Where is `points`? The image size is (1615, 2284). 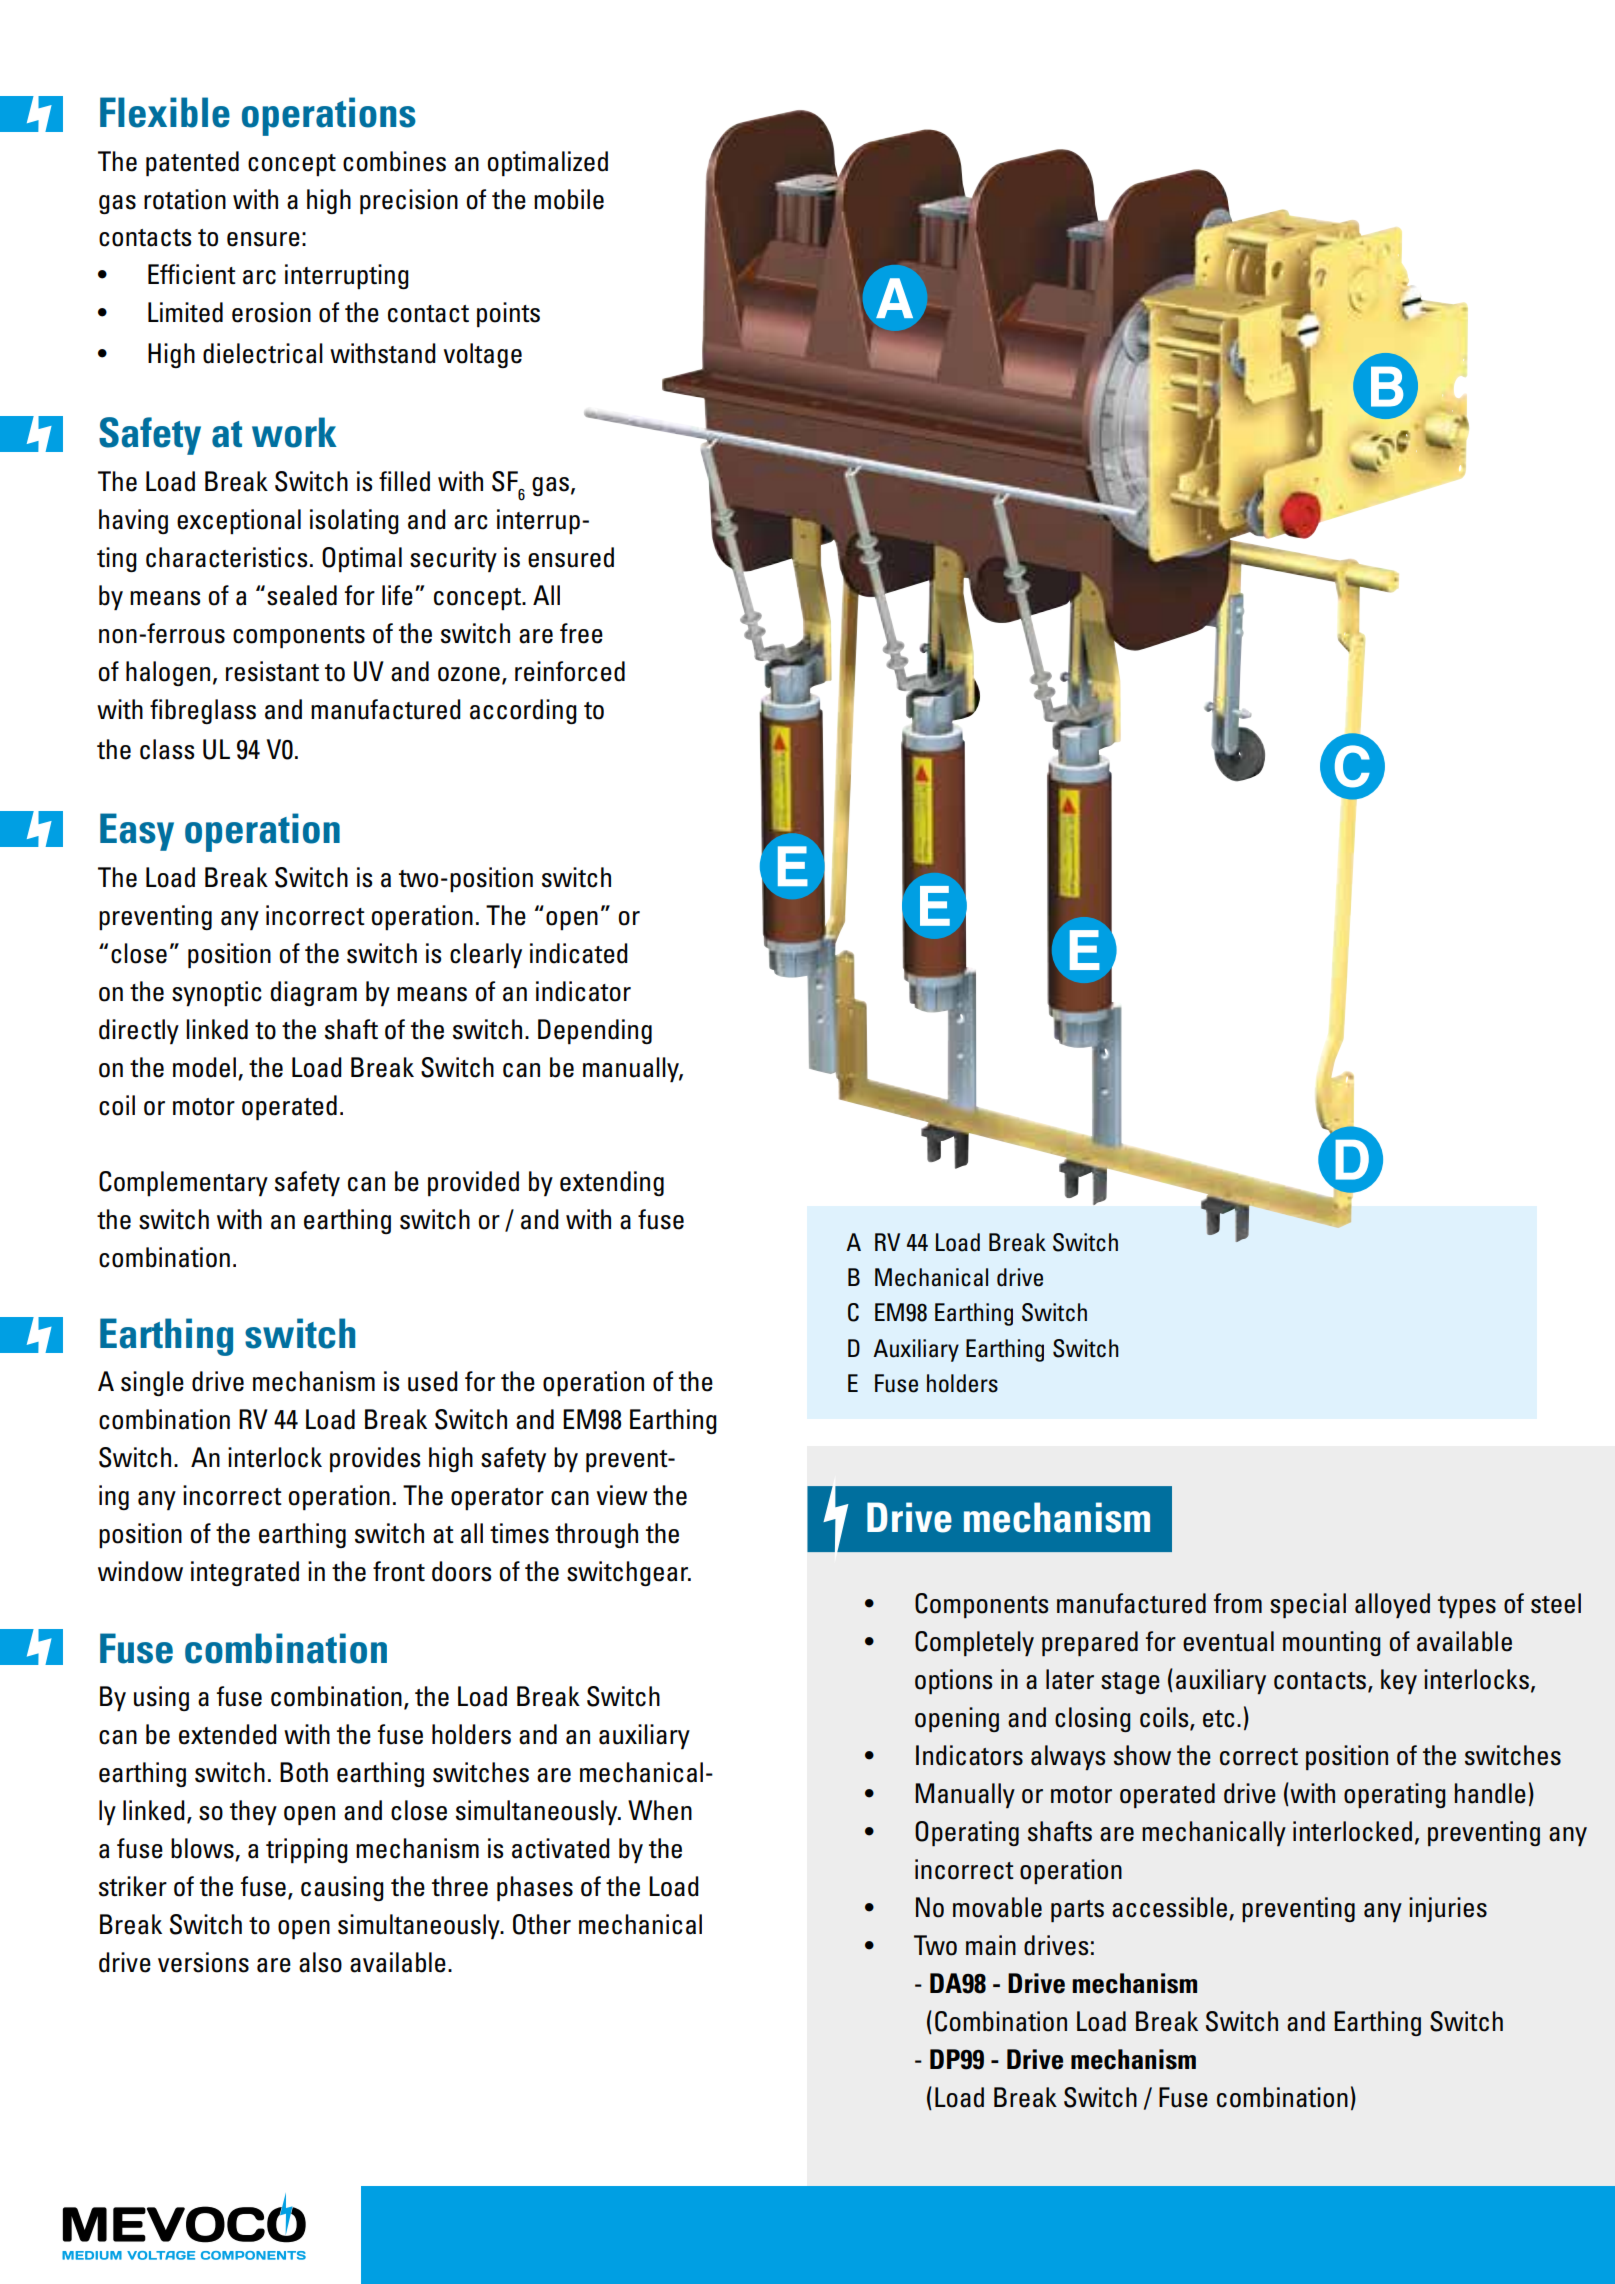
points is located at coordinates (508, 315).
